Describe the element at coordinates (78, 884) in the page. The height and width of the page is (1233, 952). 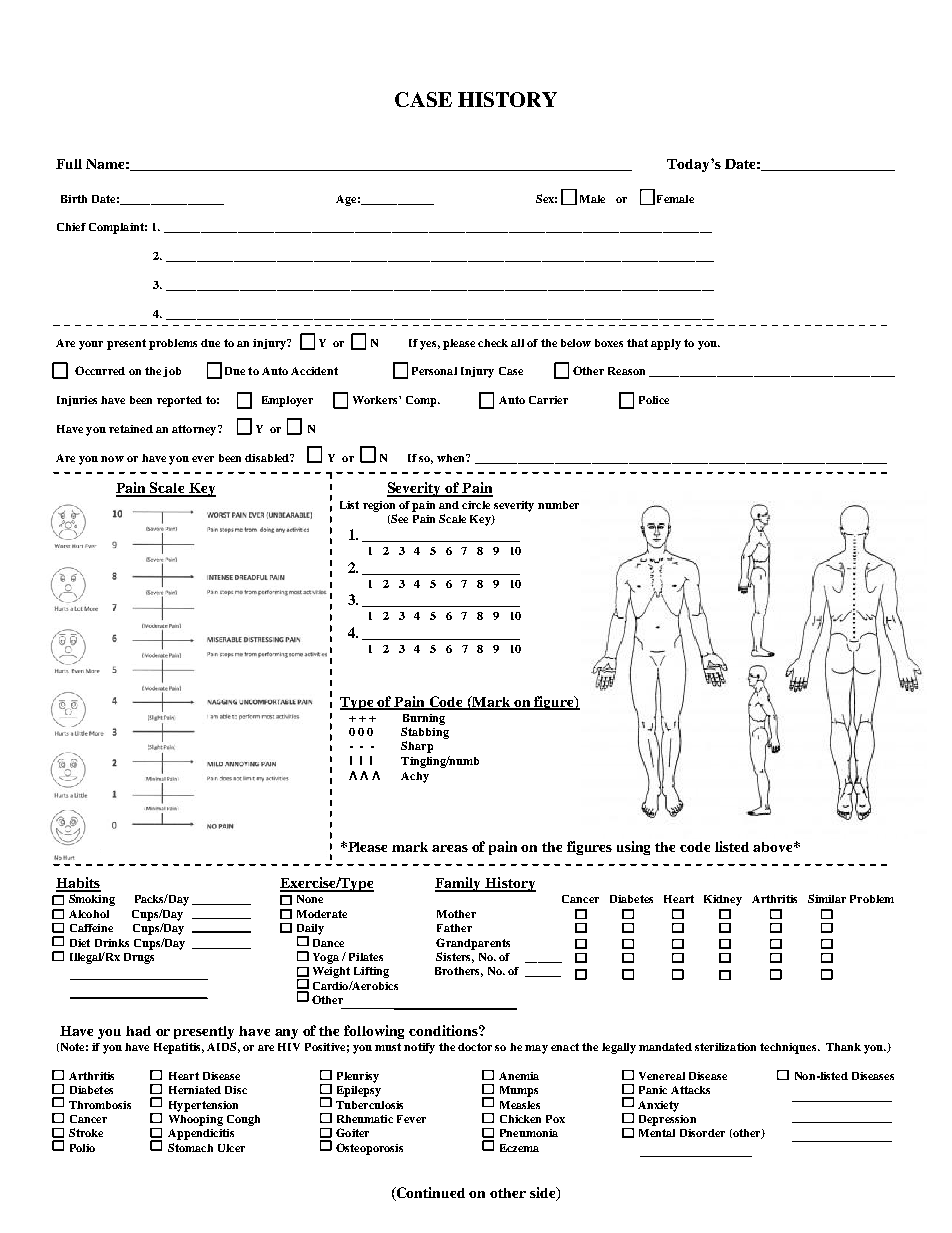
I see `Habits` at that location.
